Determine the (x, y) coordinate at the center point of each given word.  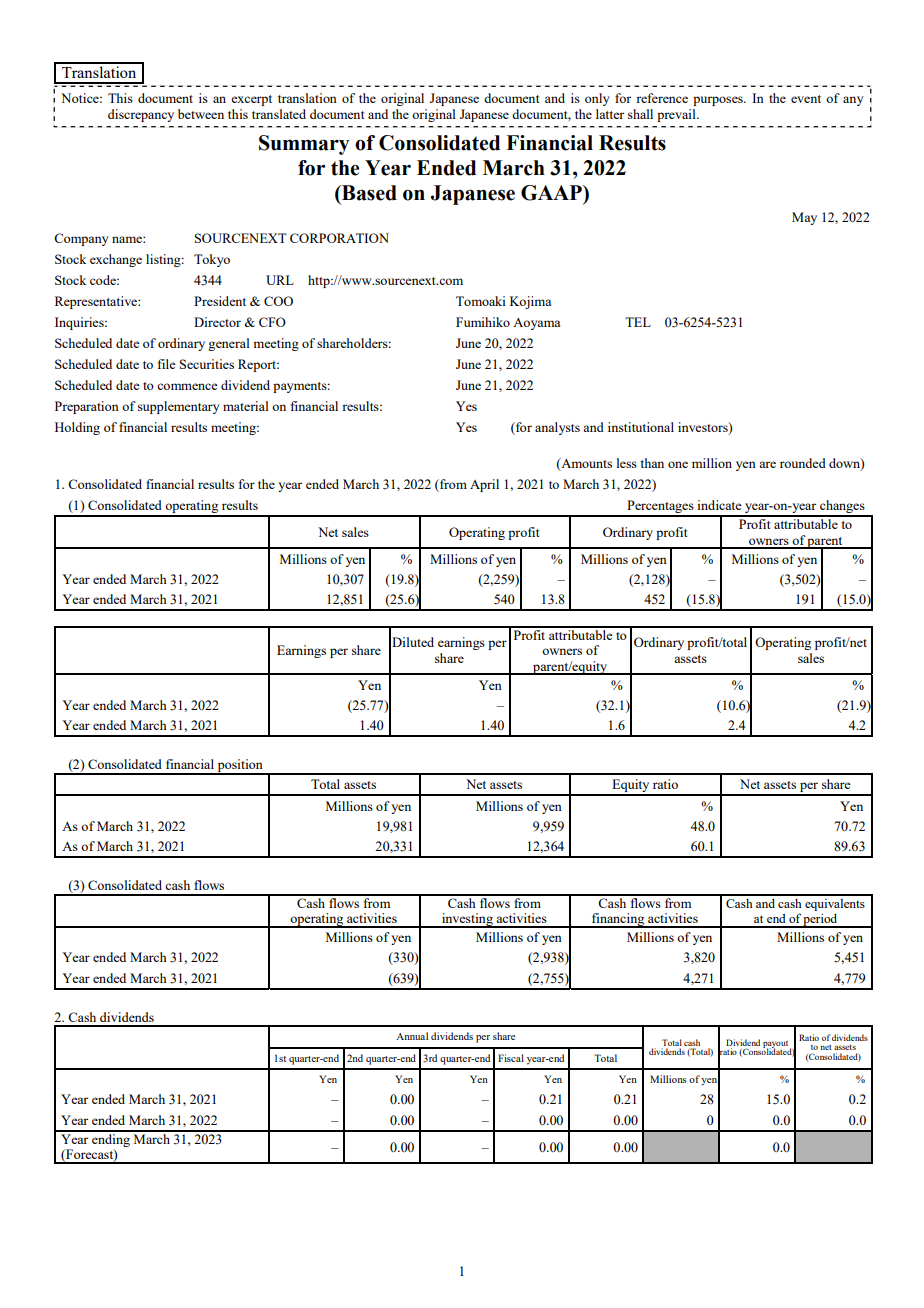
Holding (77, 428)
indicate (719, 505)
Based (368, 193)
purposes (719, 101)
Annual (412, 1036)
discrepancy (141, 115)
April (484, 485)
